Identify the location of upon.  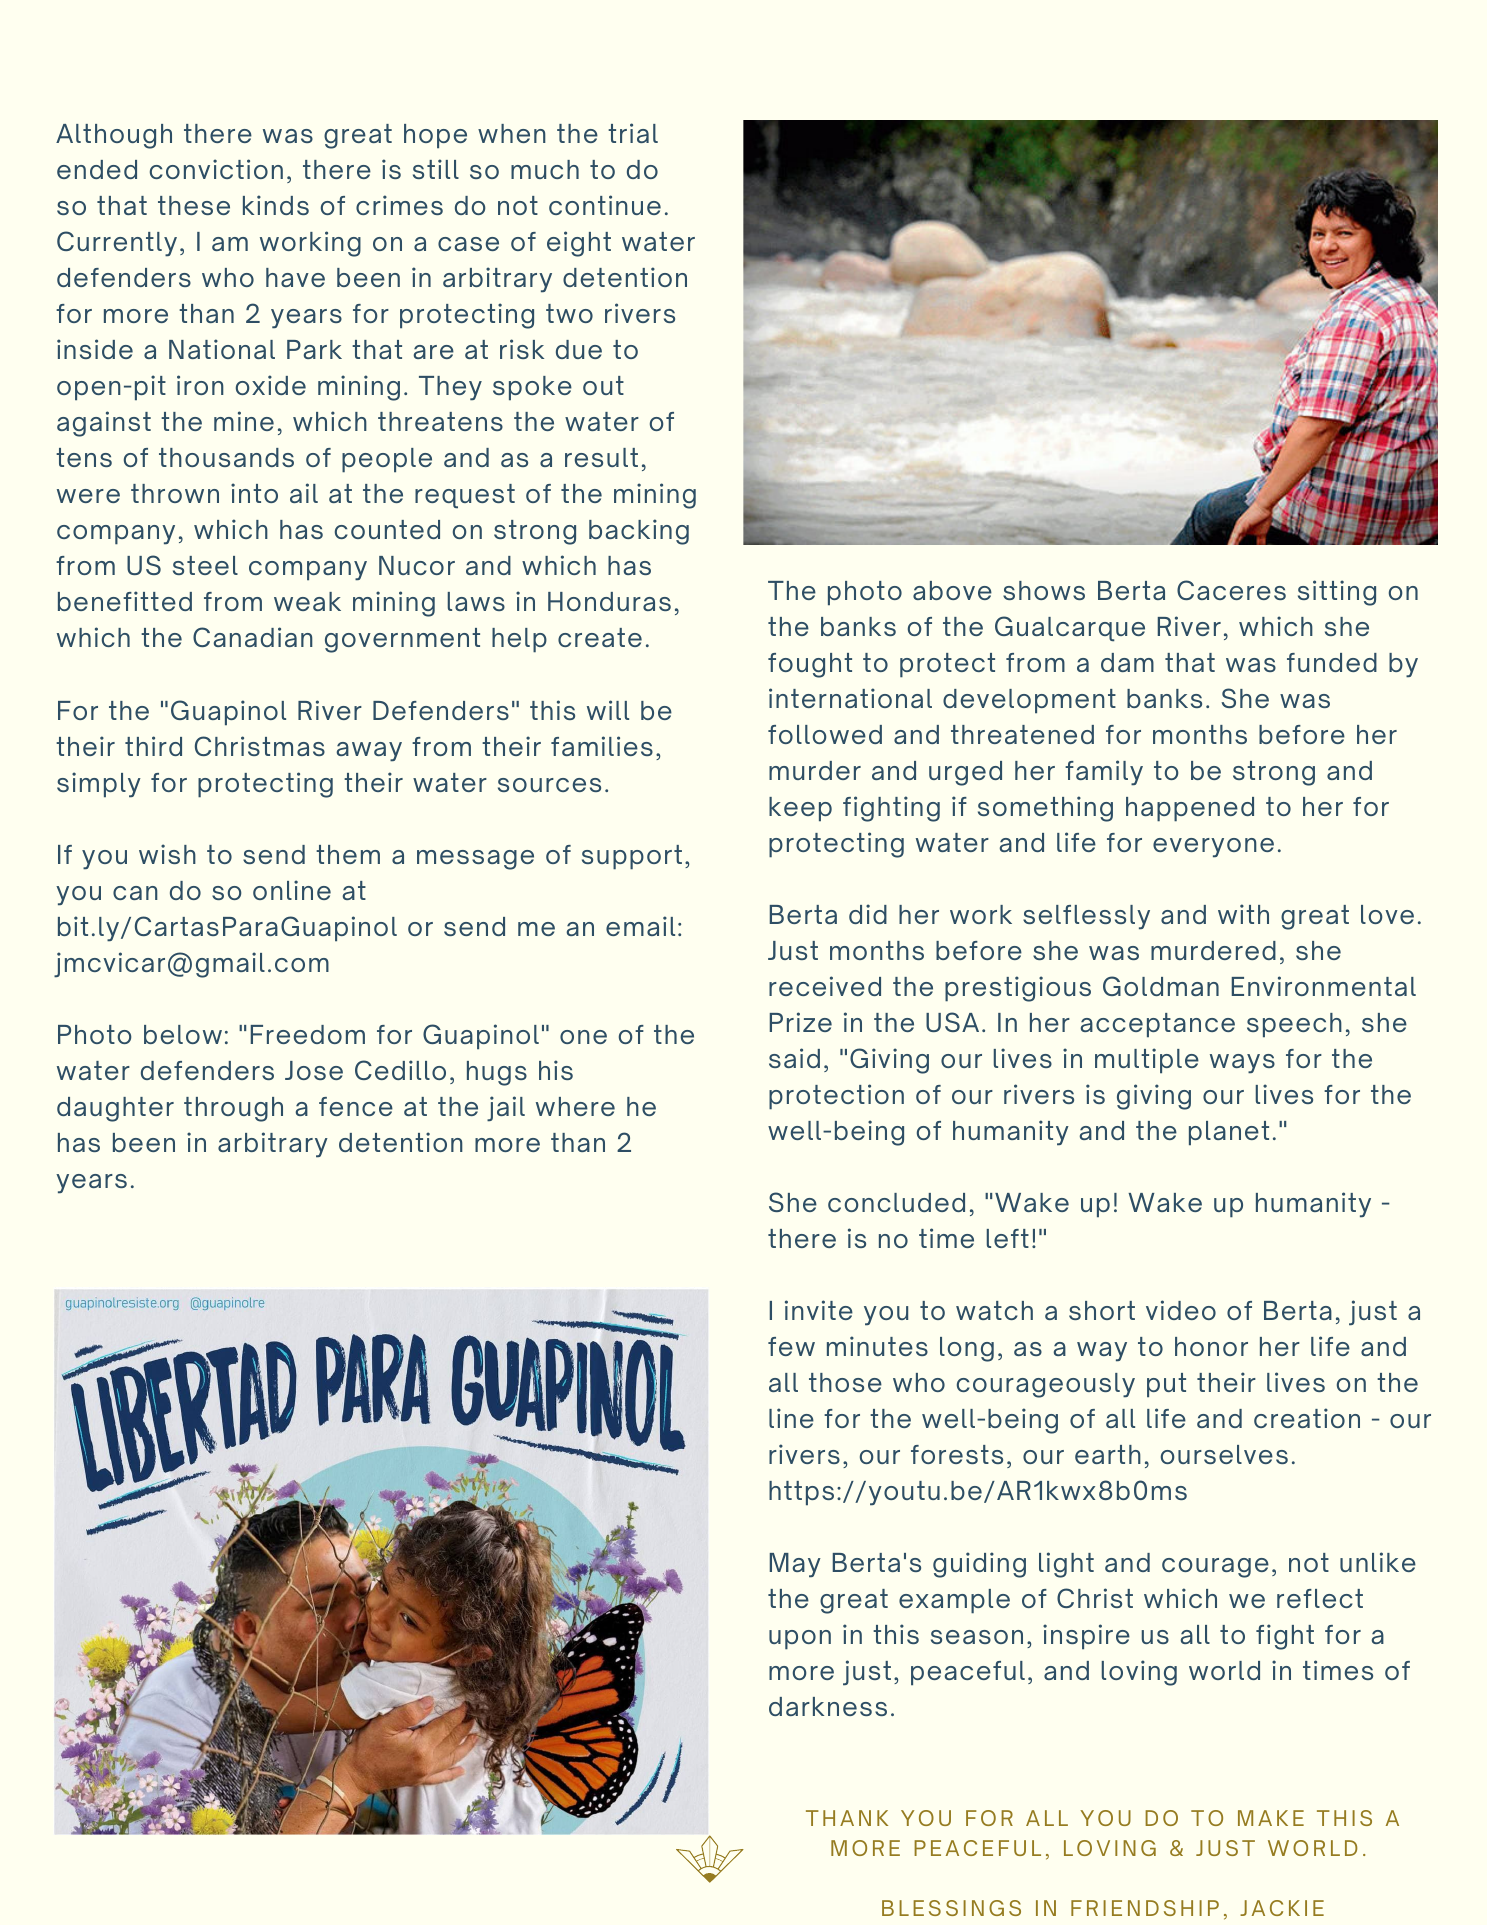
(800, 1640).
